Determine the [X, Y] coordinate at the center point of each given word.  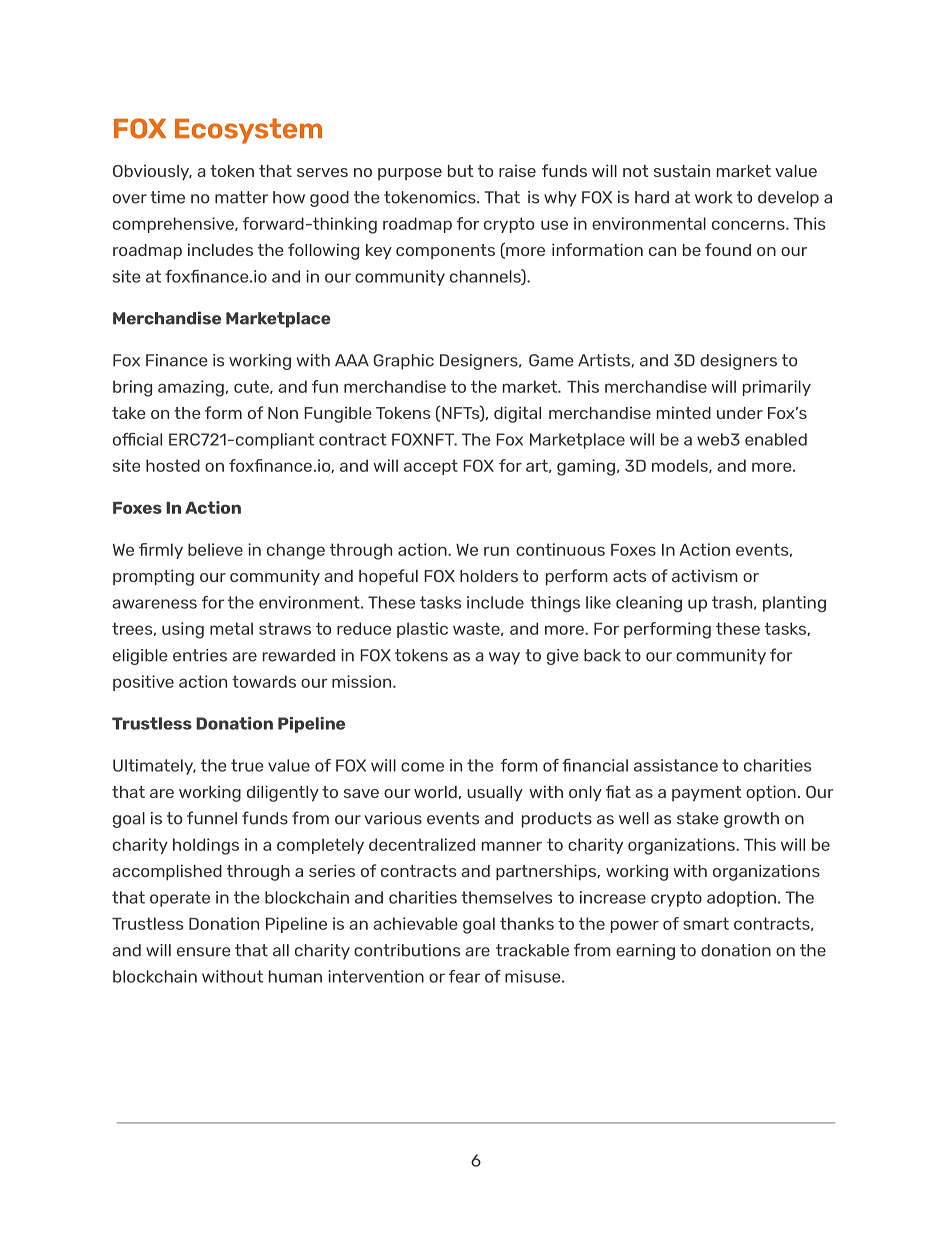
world [435, 792]
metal [231, 628]
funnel [212, 818]
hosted [173, 465]
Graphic [404, 362]
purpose [410, 174]
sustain [682, 170]
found [728, 249]
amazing [191, 388]
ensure [204, 952]
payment [707, 793]
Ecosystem [248, 131]
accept [431, 467]
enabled [776, 439]
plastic [422, 630]
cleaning [649, 604]
